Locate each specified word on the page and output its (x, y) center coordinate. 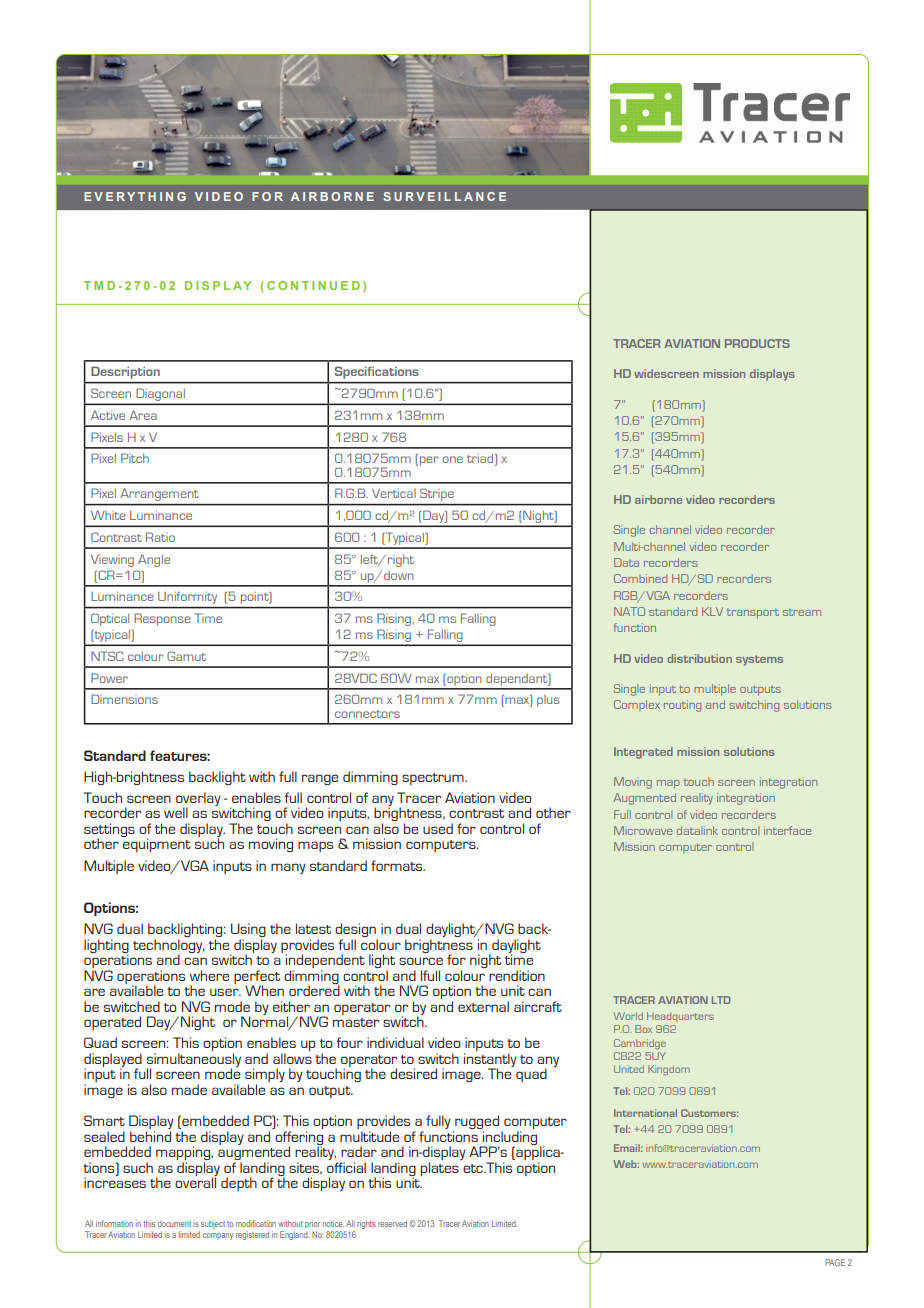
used (438, 828)
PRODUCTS (757, 343)
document (174, 1224)
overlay (198, 800)
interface (787, 830)
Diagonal (160, 396)
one (452, 459)
